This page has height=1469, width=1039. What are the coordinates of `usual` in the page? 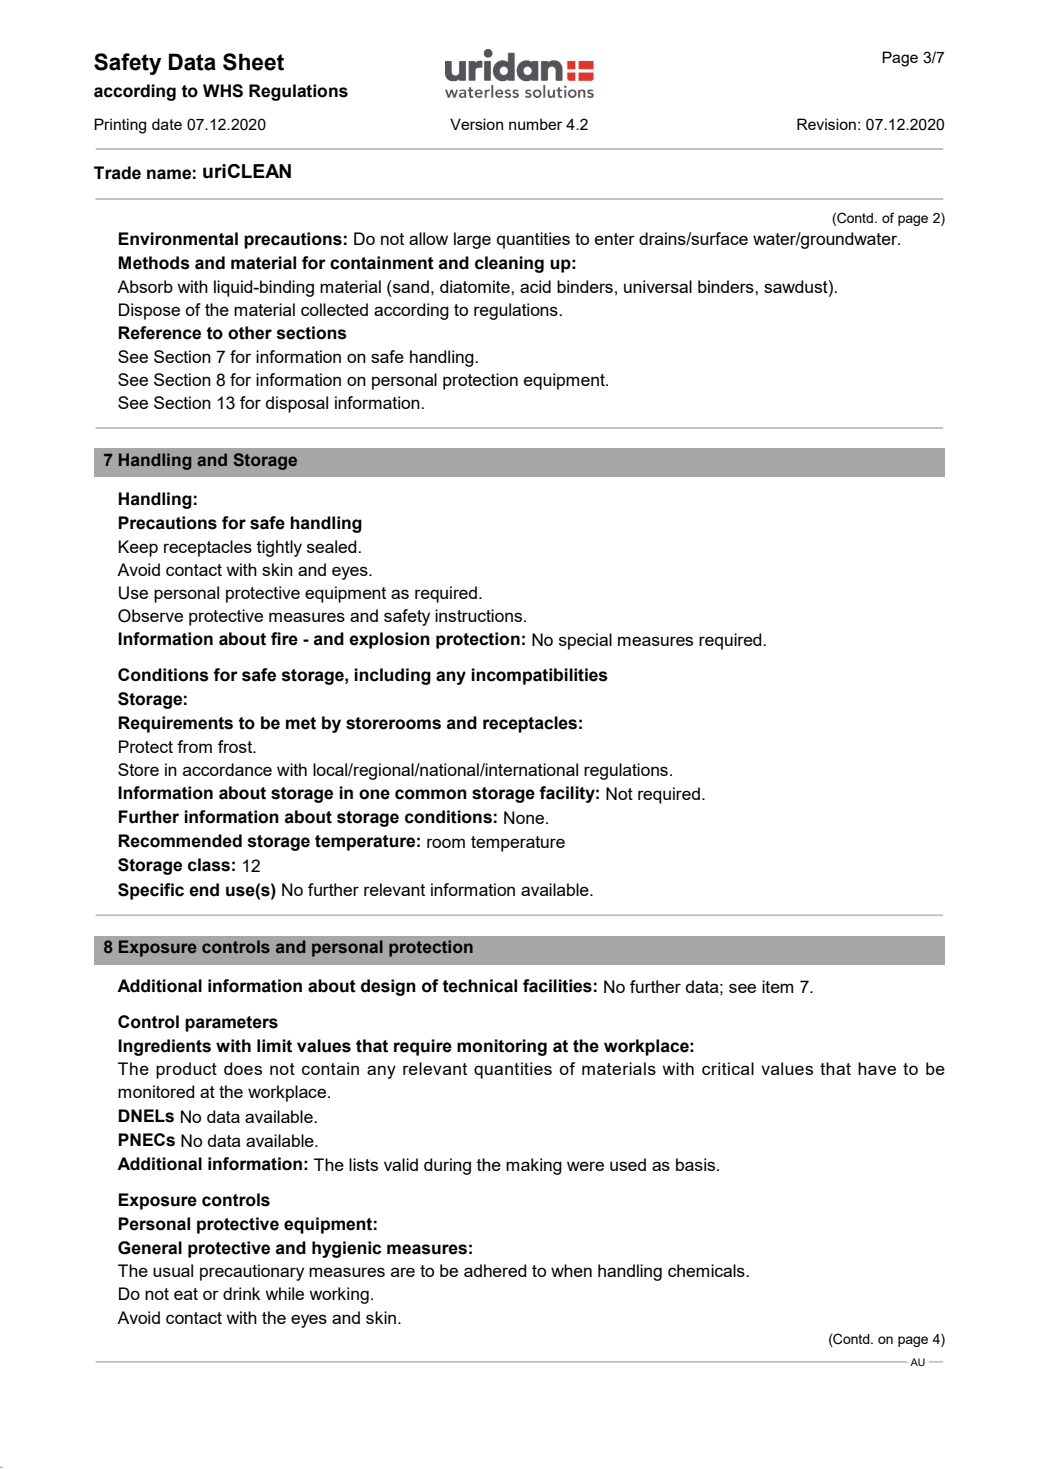 It's located at (173, 1270).
